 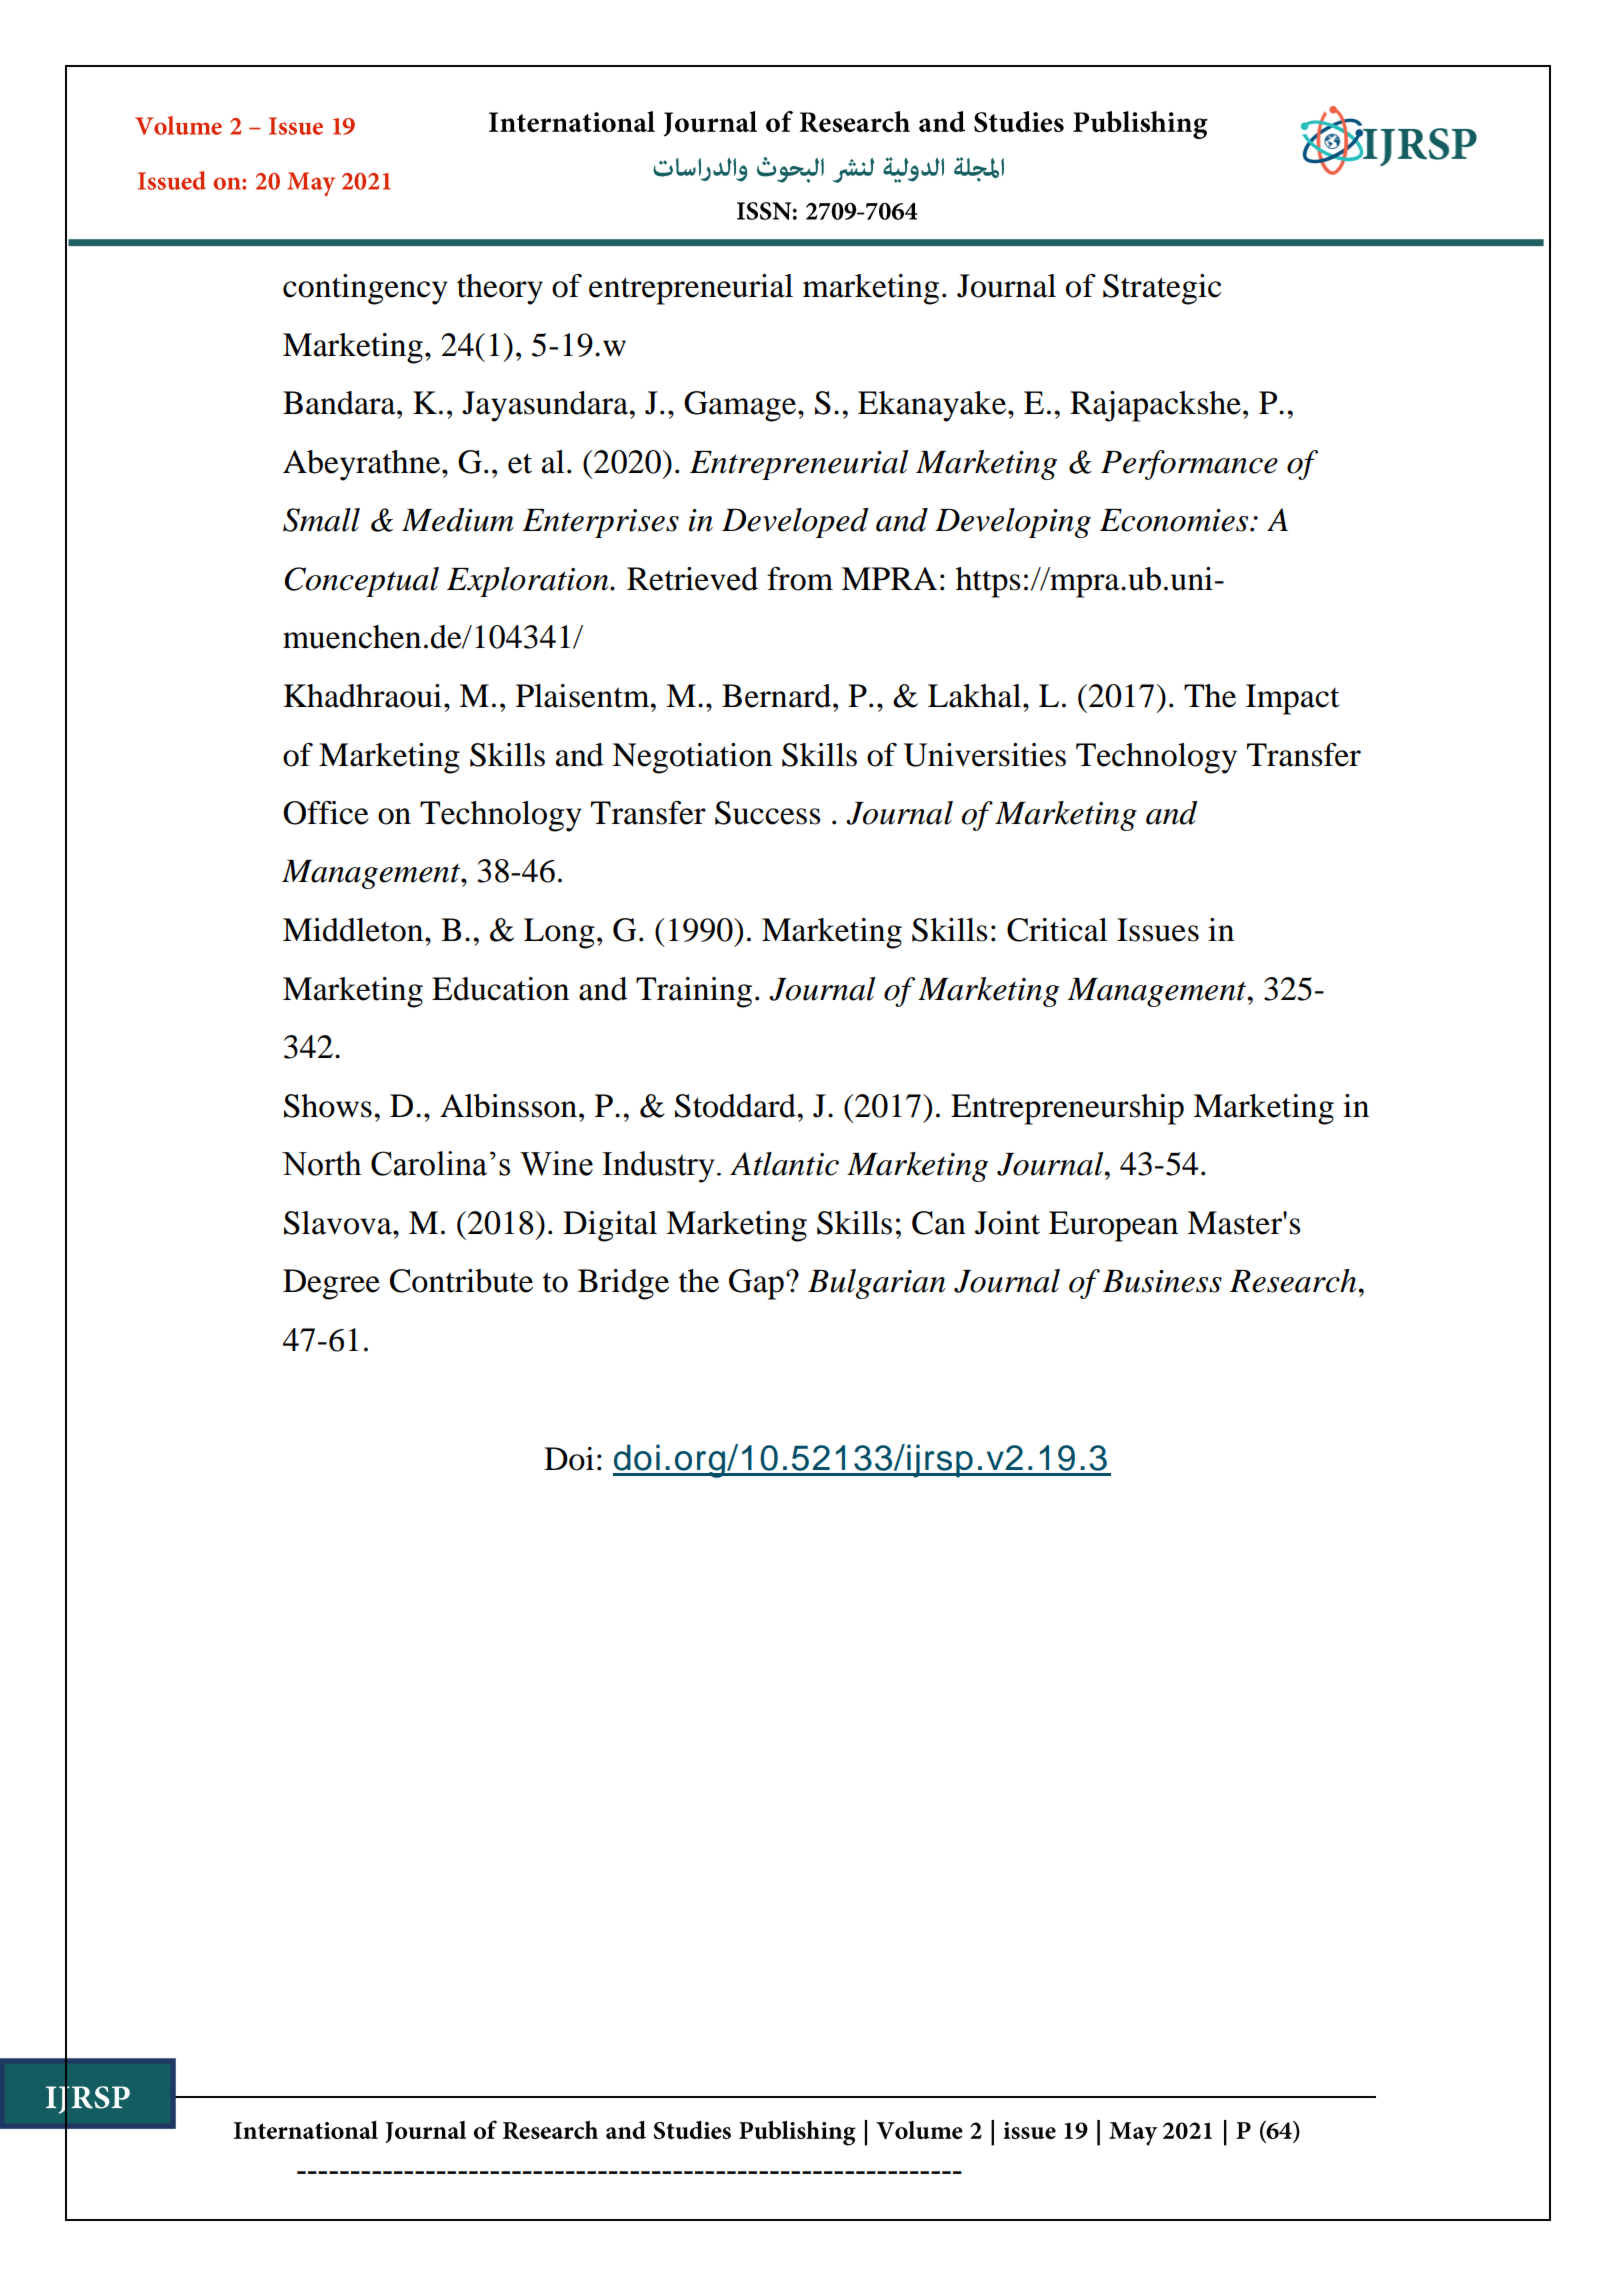 What do you see at coordinates (361, 582) in the screenshot?
I see `Conceptual` at bounding box center [361, 582].
